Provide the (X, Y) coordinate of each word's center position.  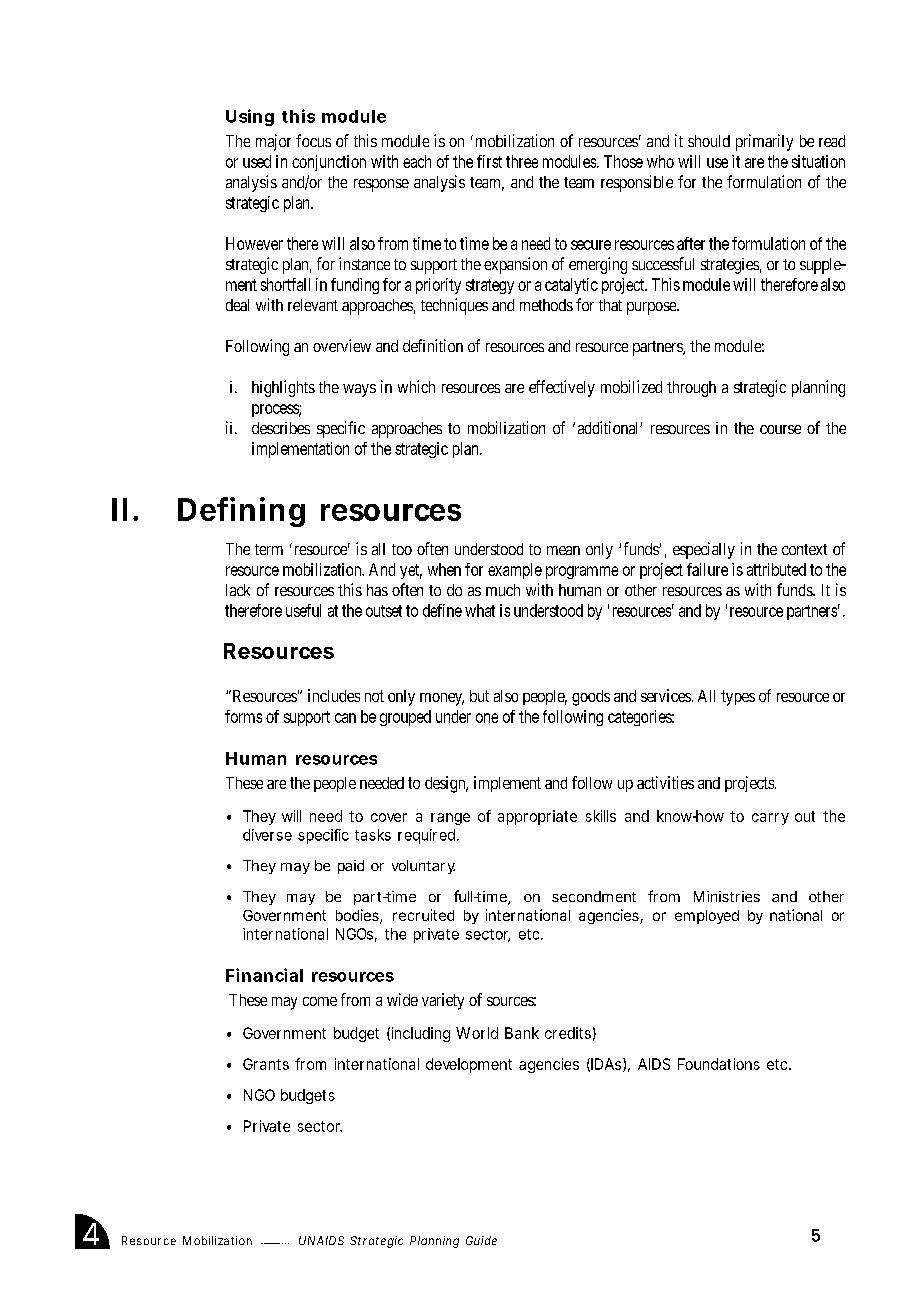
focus (313, 140)
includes (334, 695)
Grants (266, 1064)
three (522, 161)
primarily (764, 142)
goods (591, 698)
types (738, 698)
